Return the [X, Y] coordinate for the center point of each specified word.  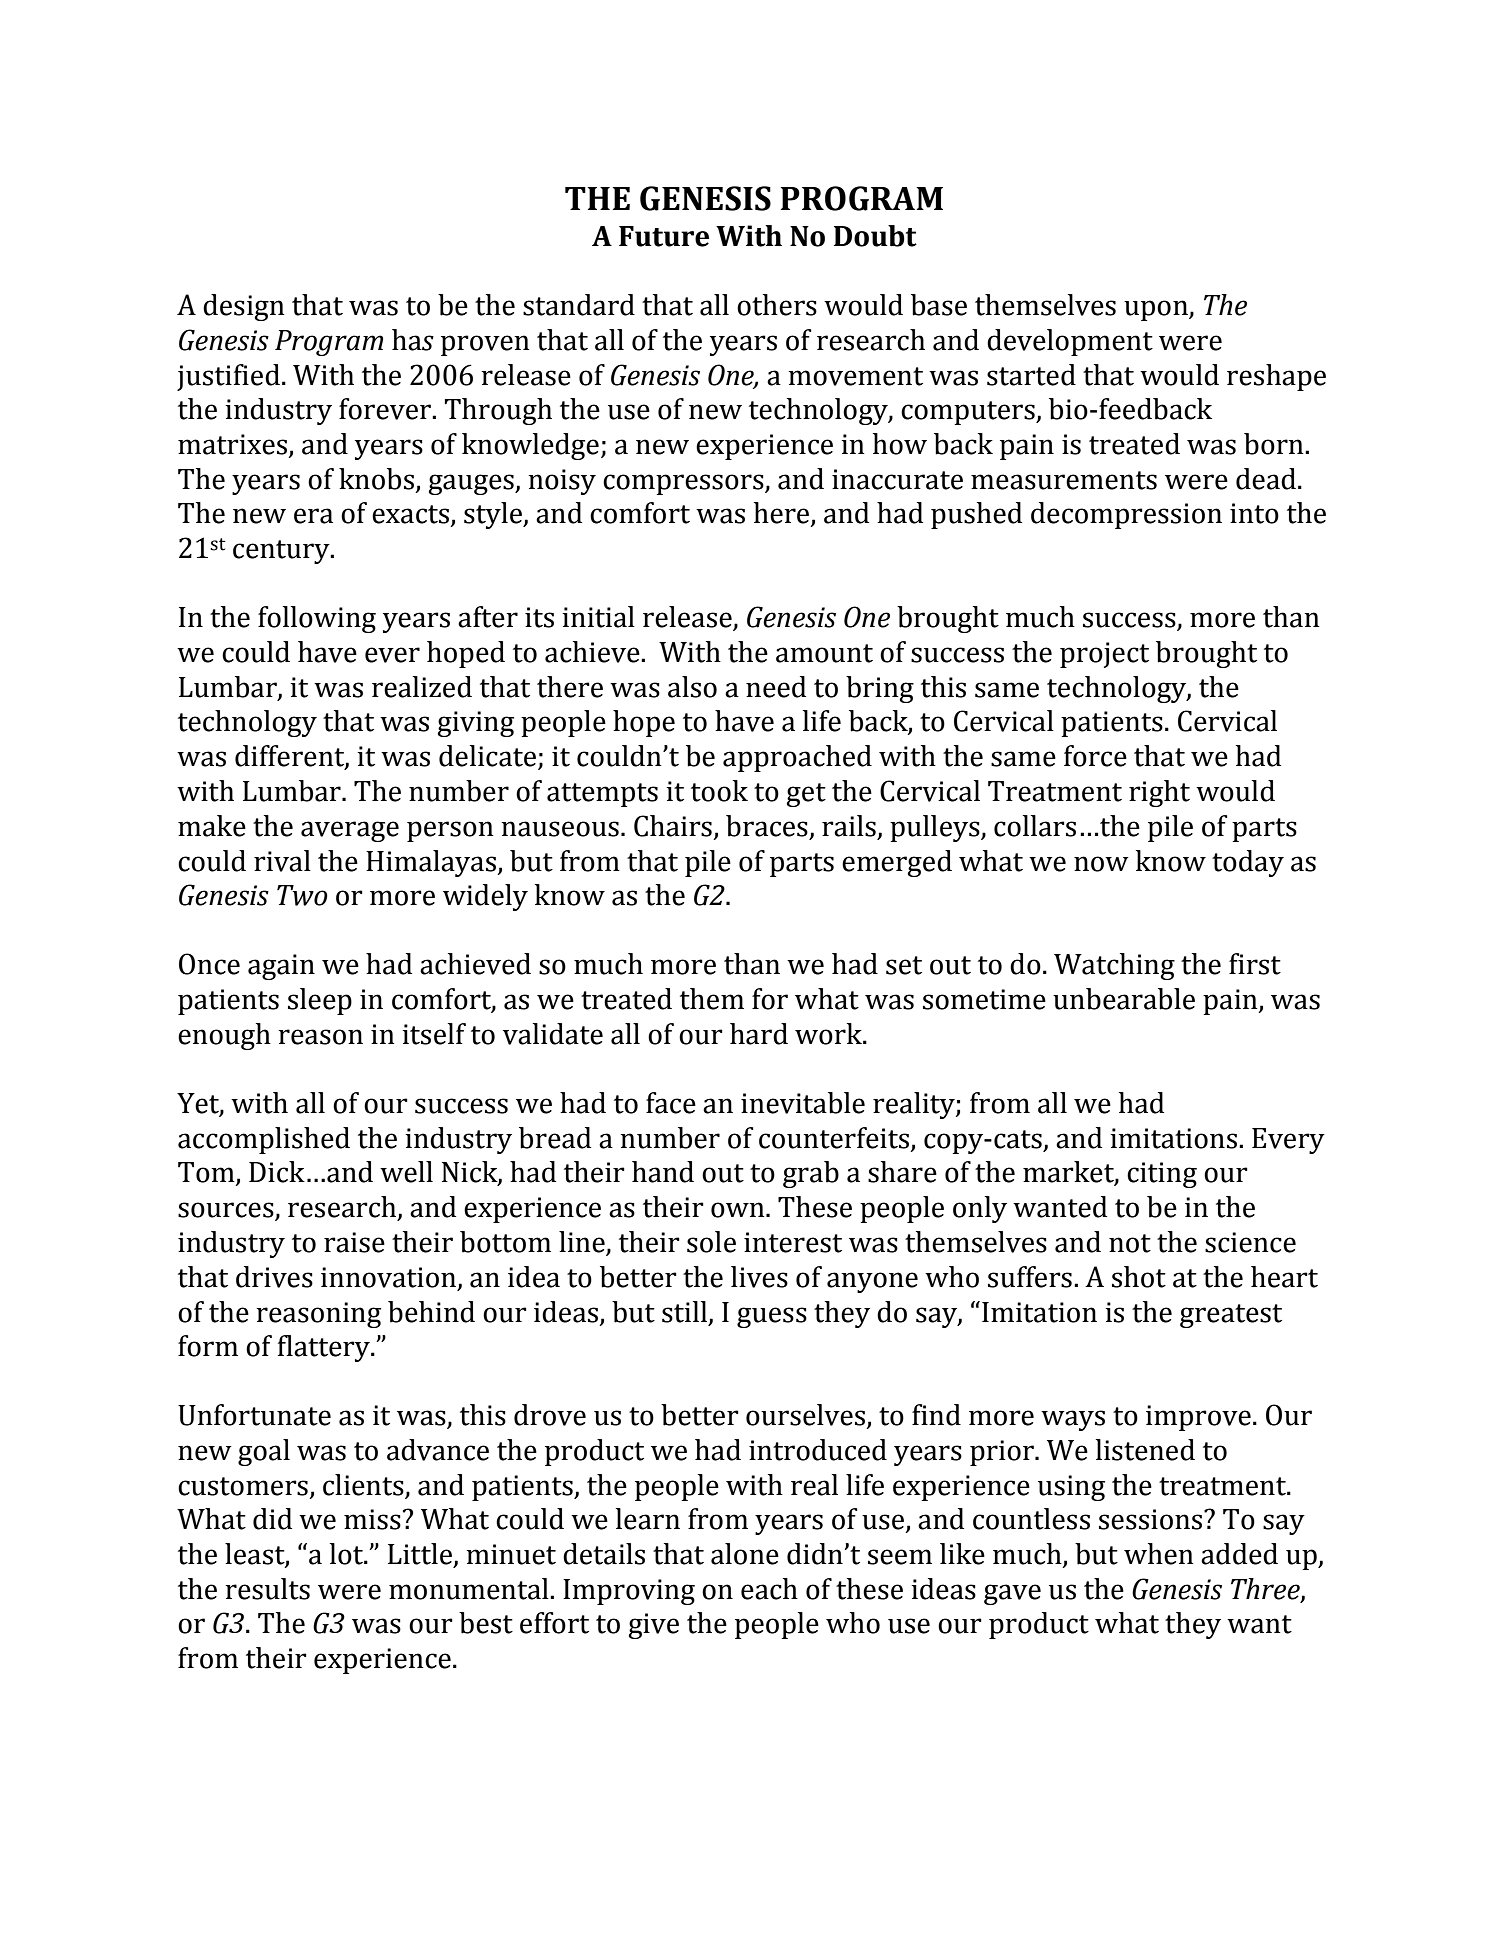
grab [811, 1174]
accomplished [264, 1140]
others [777, 305]
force [1095, 756]
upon [1157, 310]
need [776, 687]
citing [1162, 1175]
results [267, 1589]
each [769, 1589]
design [243, 307]
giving [475, 724]
